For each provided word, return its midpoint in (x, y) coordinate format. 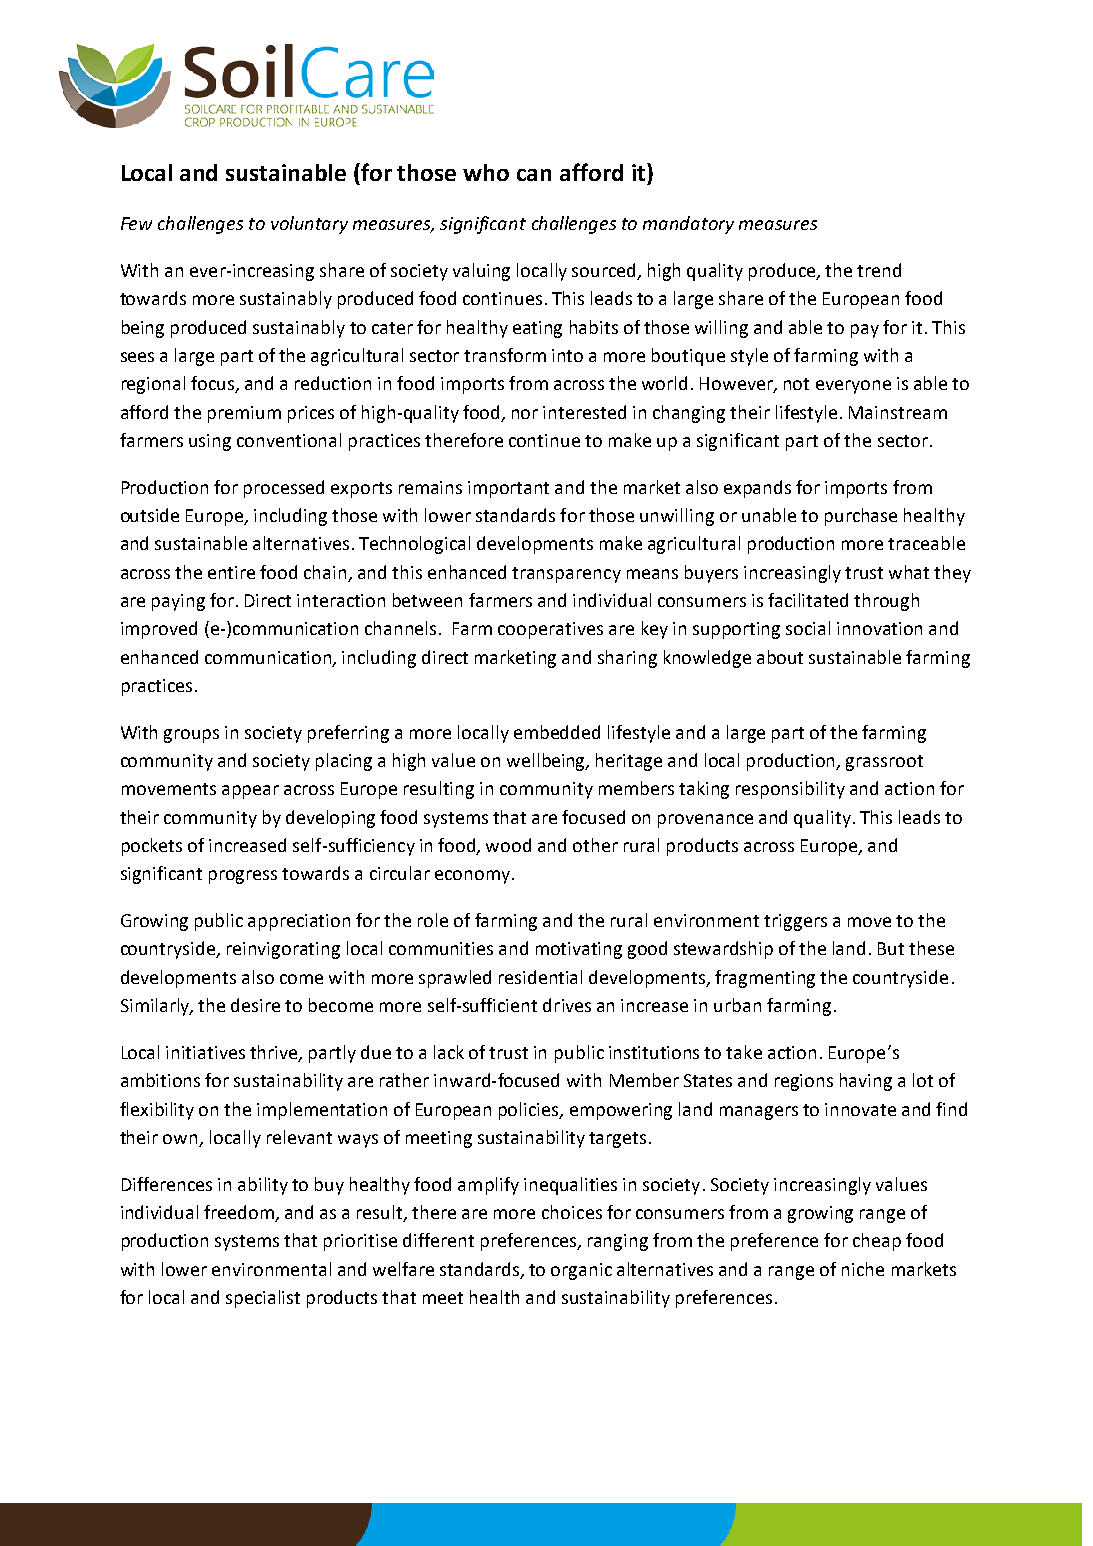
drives (567, 1005)
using (210, 442)
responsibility (790, 790)
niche (863, 1269)
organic (581, 1271)
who (486, 172)
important (508, 489)
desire (255, 1005)
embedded (557, 732)
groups (191, 736)
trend (879, 270)
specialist (263, 1299)
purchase (861, 517)
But (891, 948)
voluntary (309, 225)
